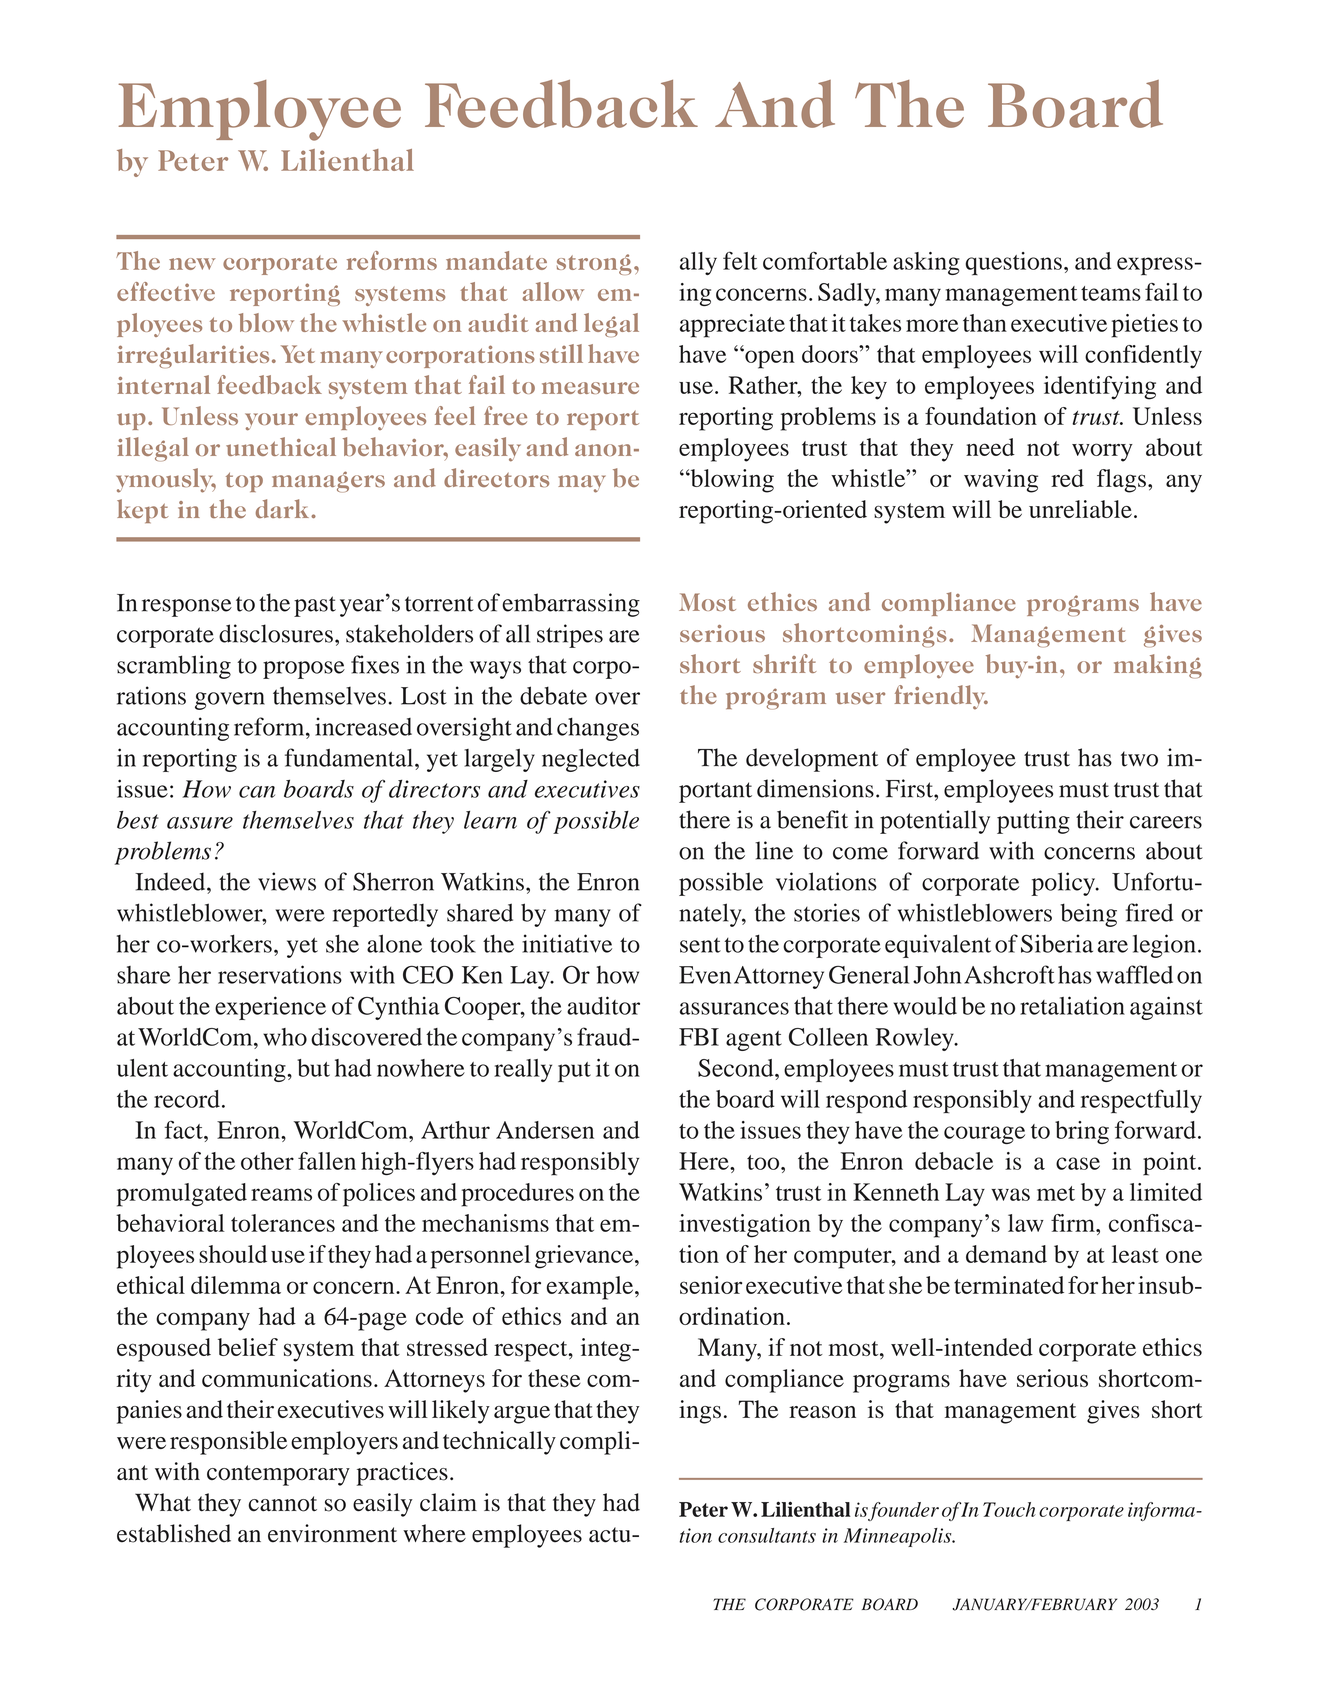 Image resolution: width=1319 pixels, height=1707 pixels. Describe the element at coordinates (192, 264) in the image. I see `new` at that location.
